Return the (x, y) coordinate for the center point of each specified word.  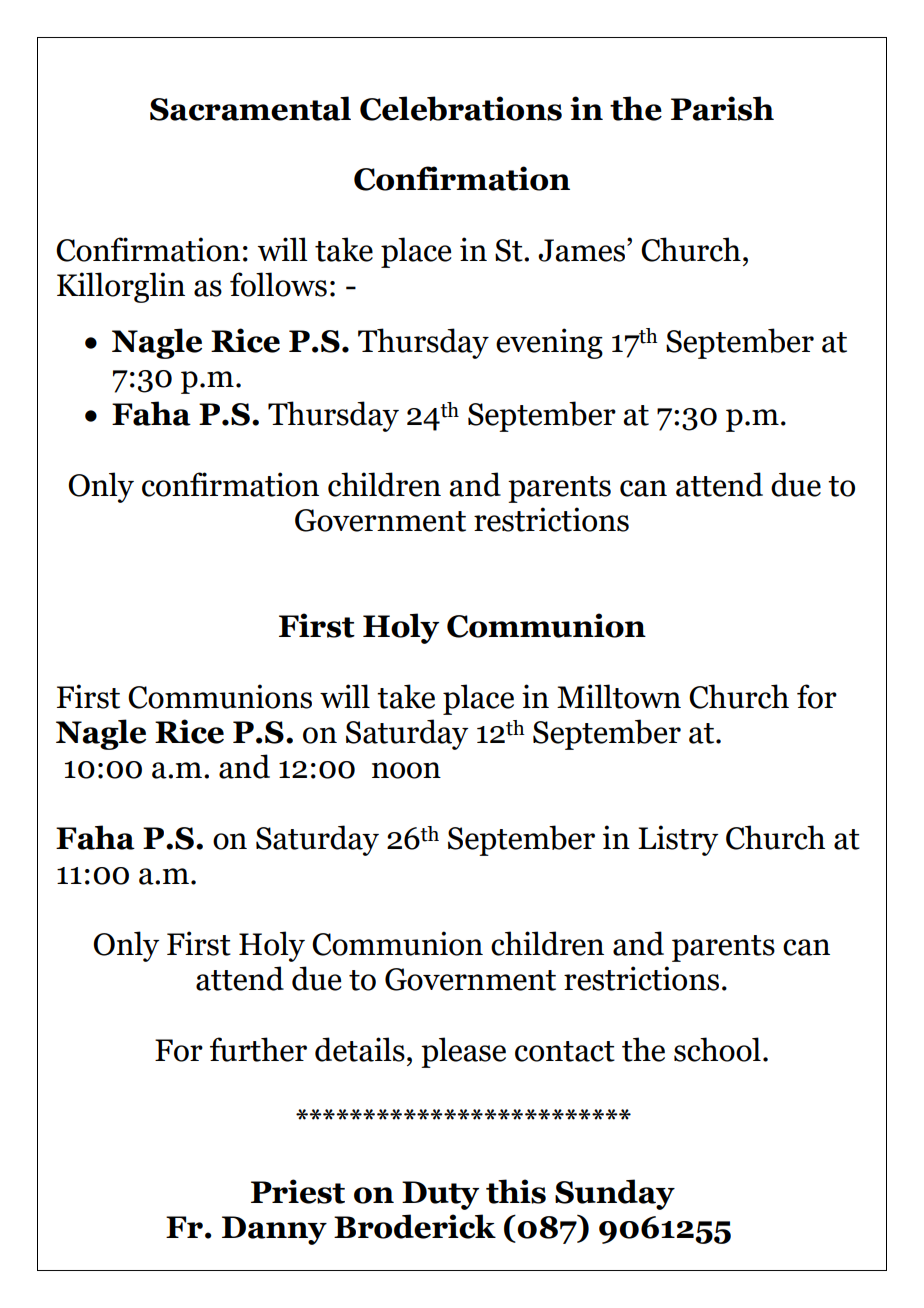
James (581, 250)
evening (549, 343)
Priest (298, 1191)
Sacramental (250, 108)
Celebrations (461, 108)
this (516, 1191)
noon (406, 770)
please (463, 1052)
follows (278, 284)
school (717, 1049)
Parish (722, 108)
